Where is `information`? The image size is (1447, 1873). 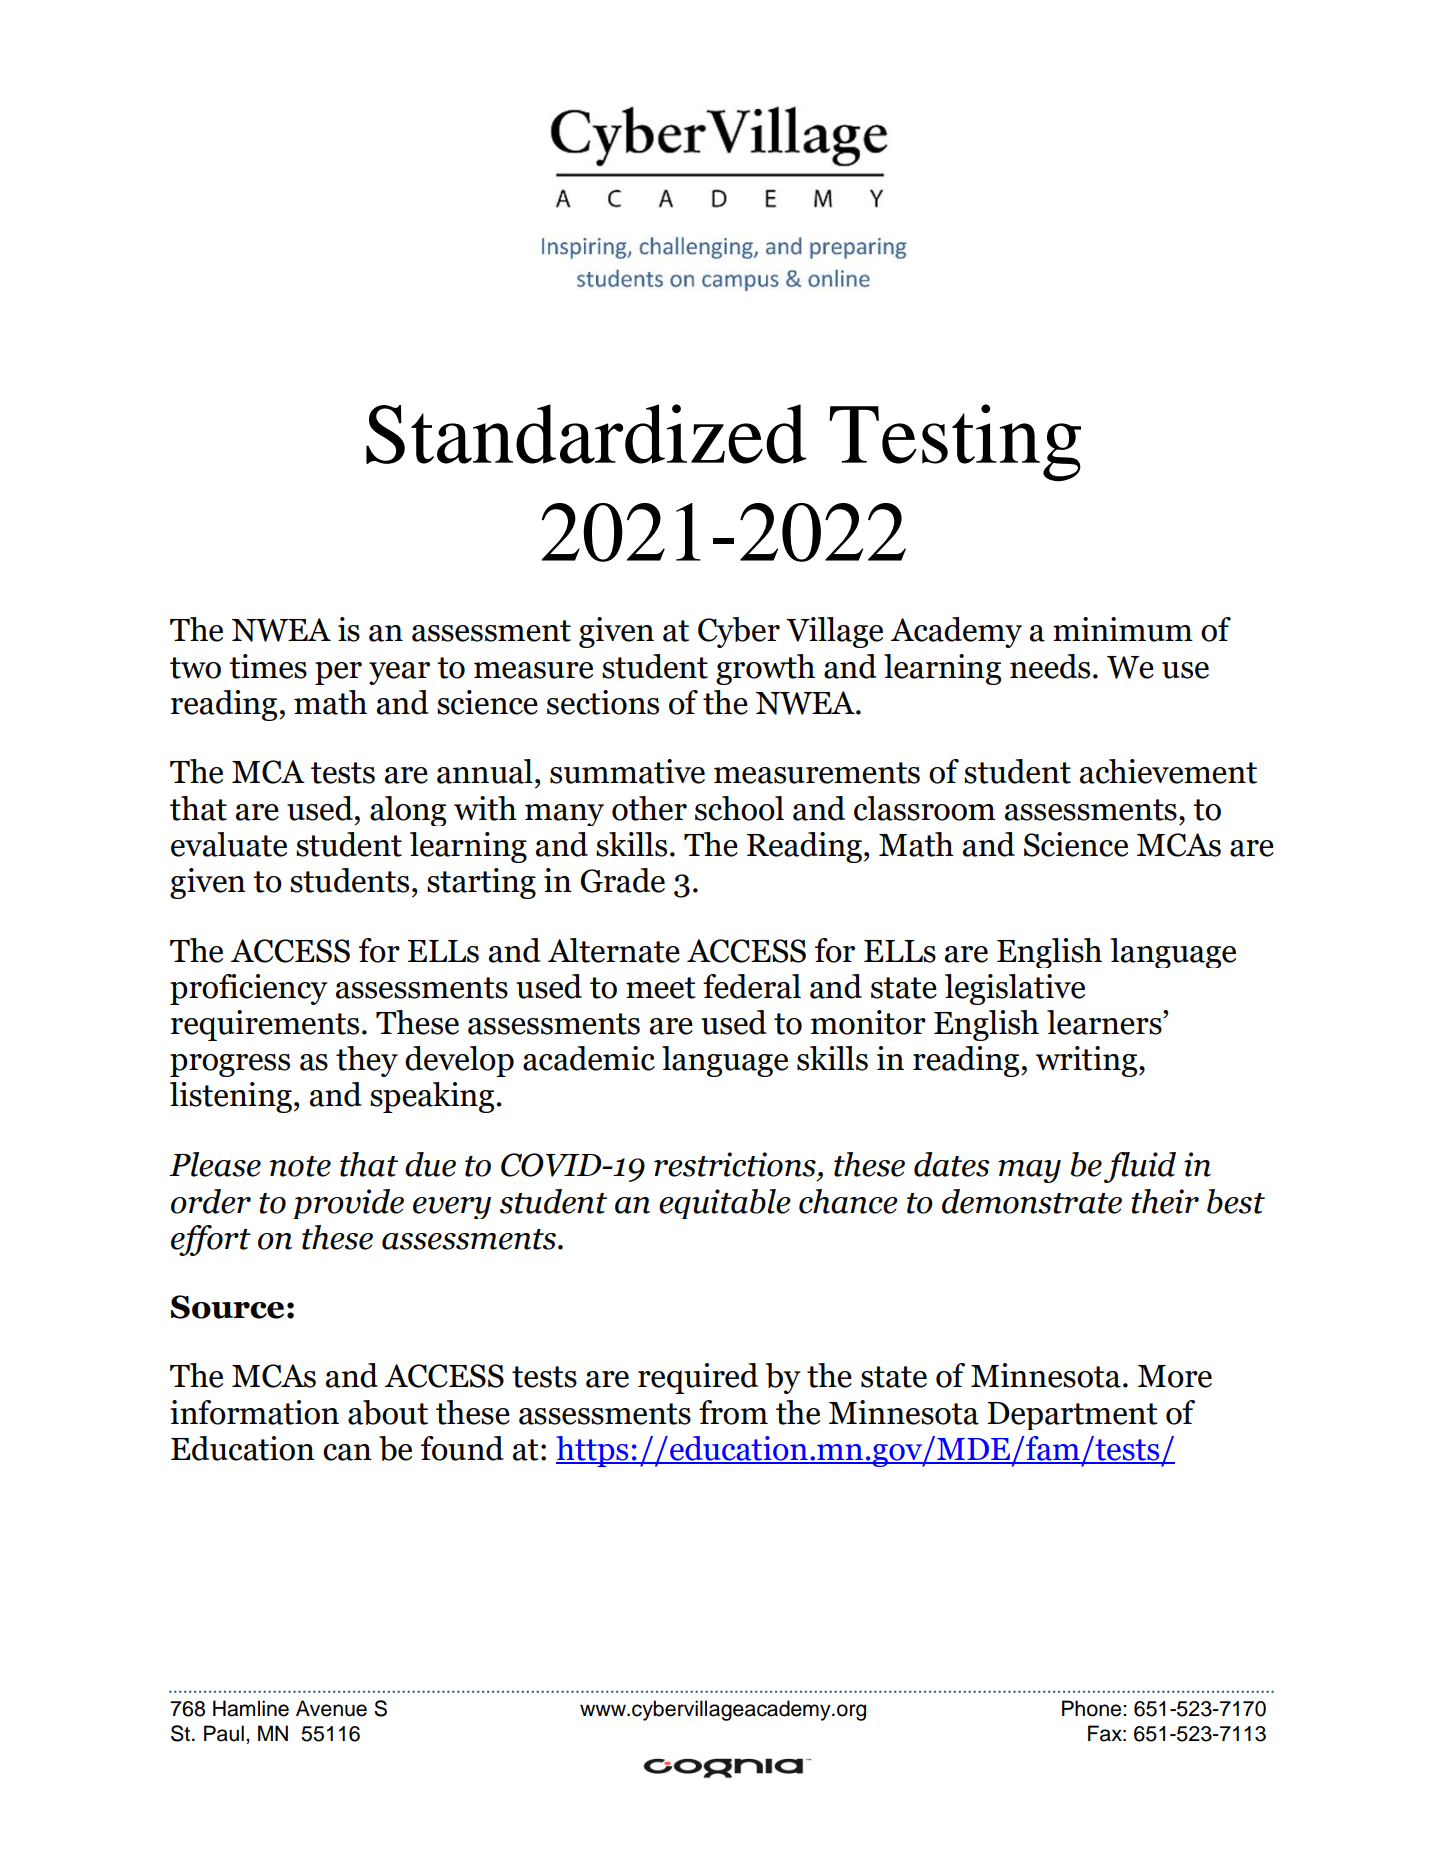
information is located at coordinates (254, 1412).
